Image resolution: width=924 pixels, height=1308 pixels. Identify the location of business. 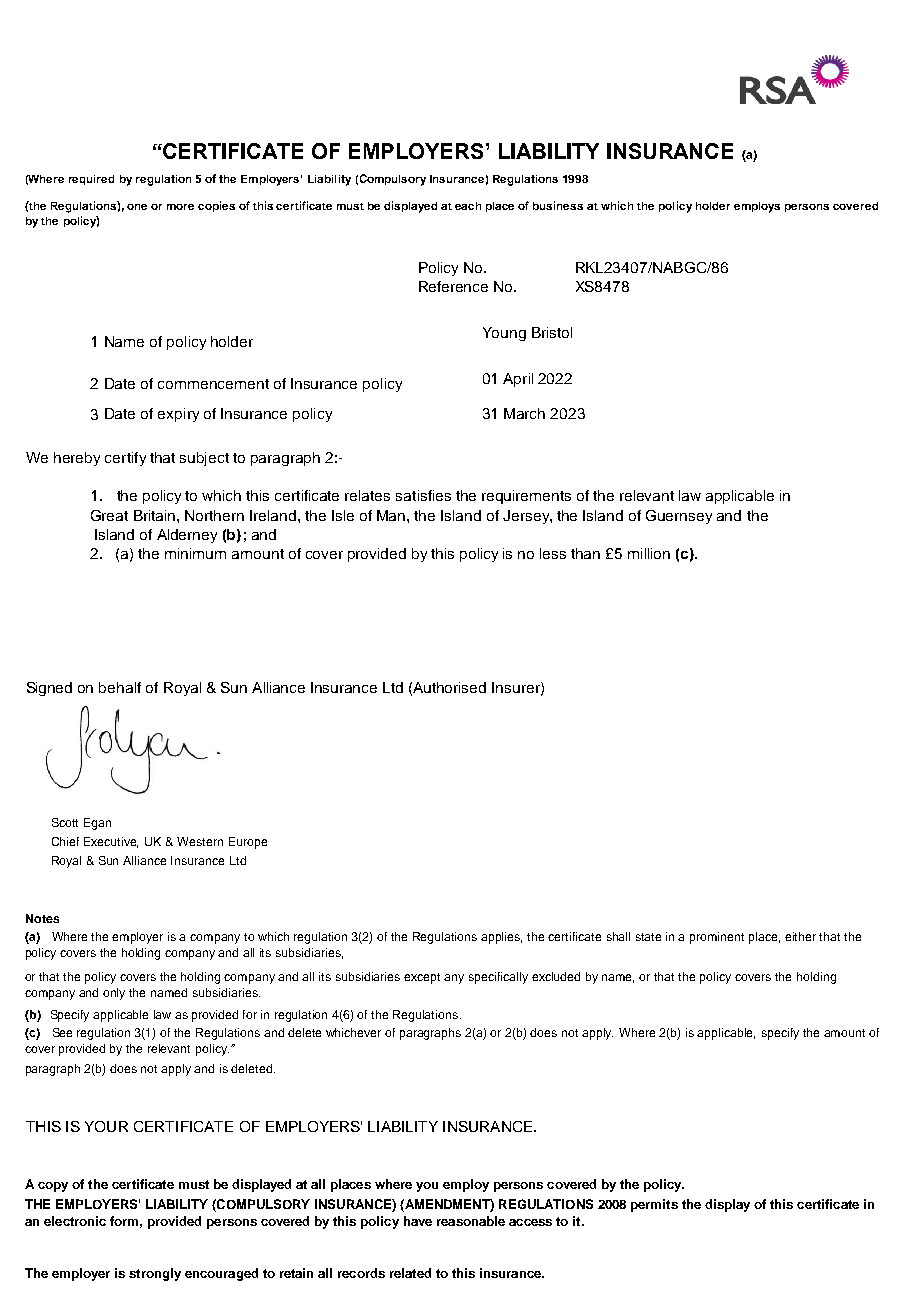
(558, 205).
